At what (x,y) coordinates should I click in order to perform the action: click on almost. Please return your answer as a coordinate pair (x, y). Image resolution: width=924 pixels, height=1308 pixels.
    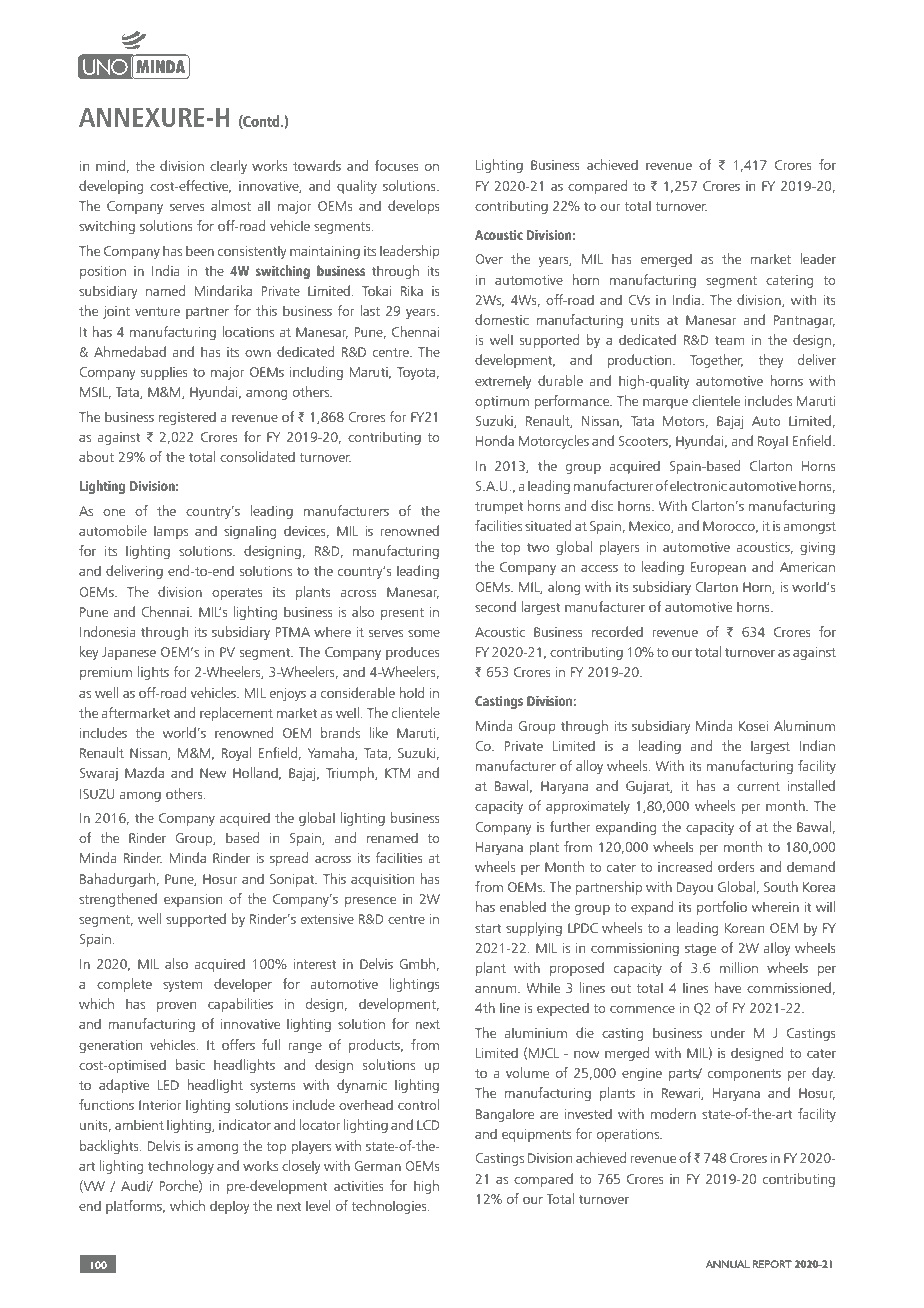
    Looking at the image, I should click on (231, 205).
